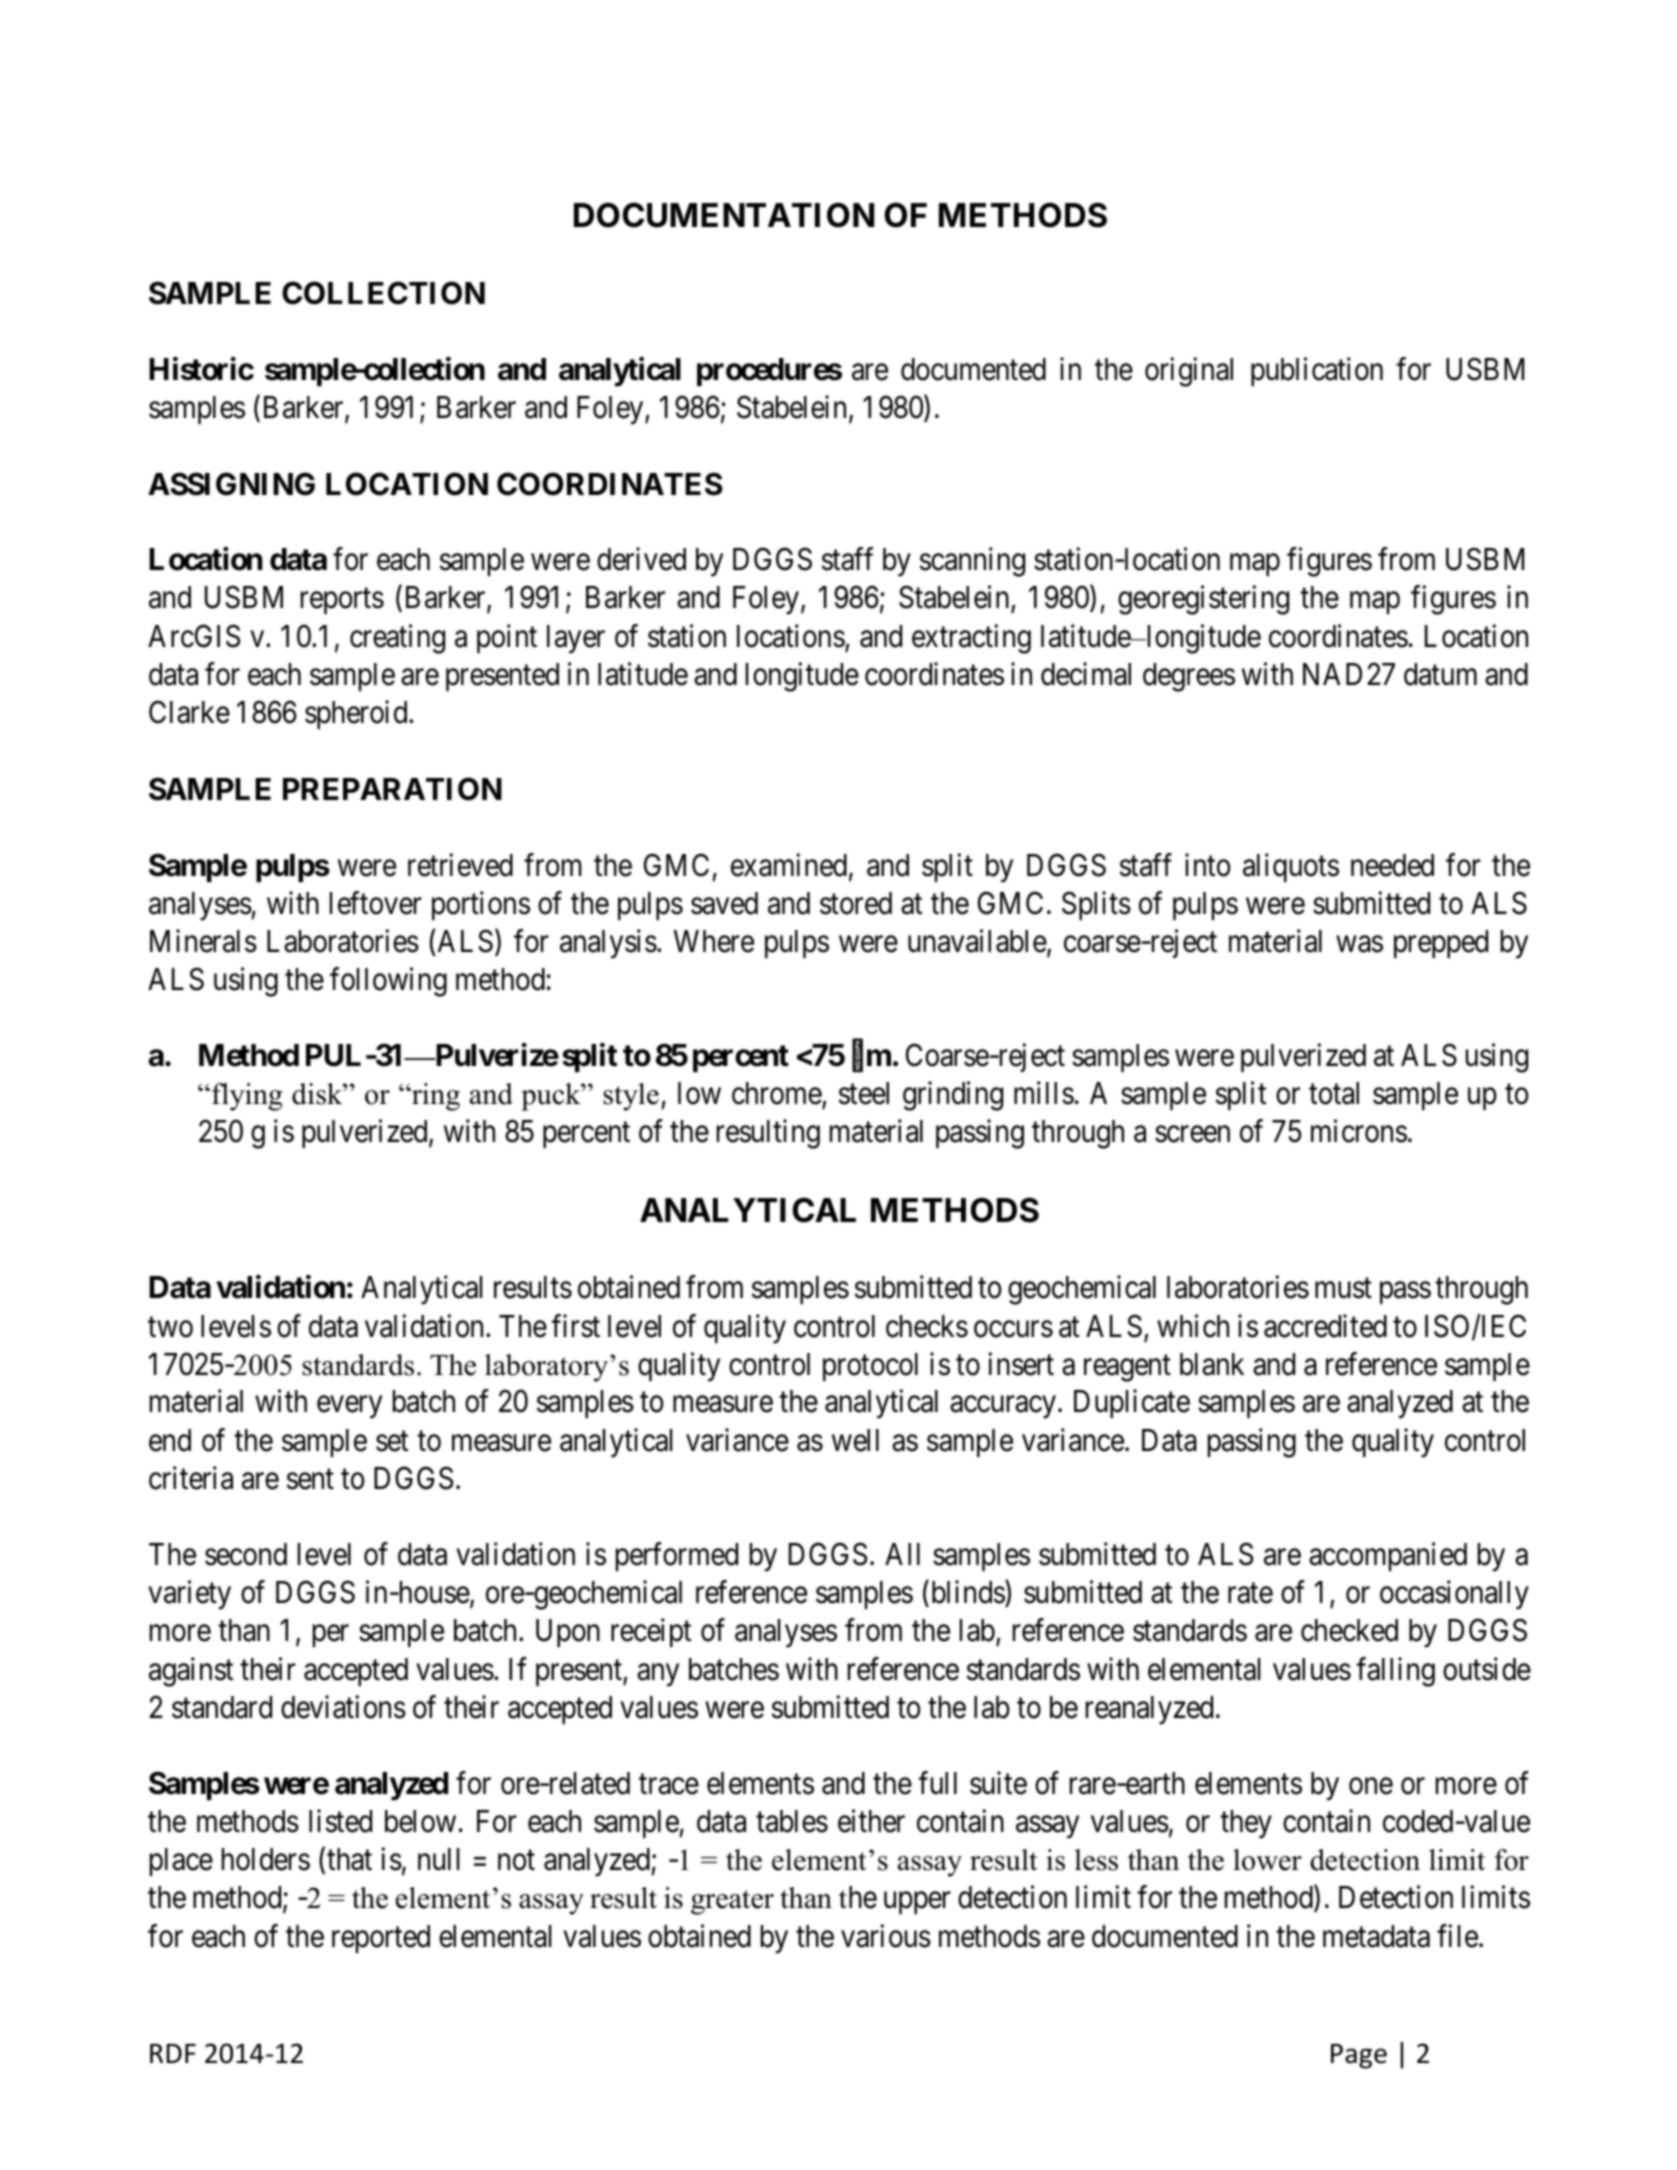 Image resolution: width=1677 pixels, height=2170 pixels. Describe the element at coordinates (231, 484) in the document. I see `ASSIGNING` at that location.
